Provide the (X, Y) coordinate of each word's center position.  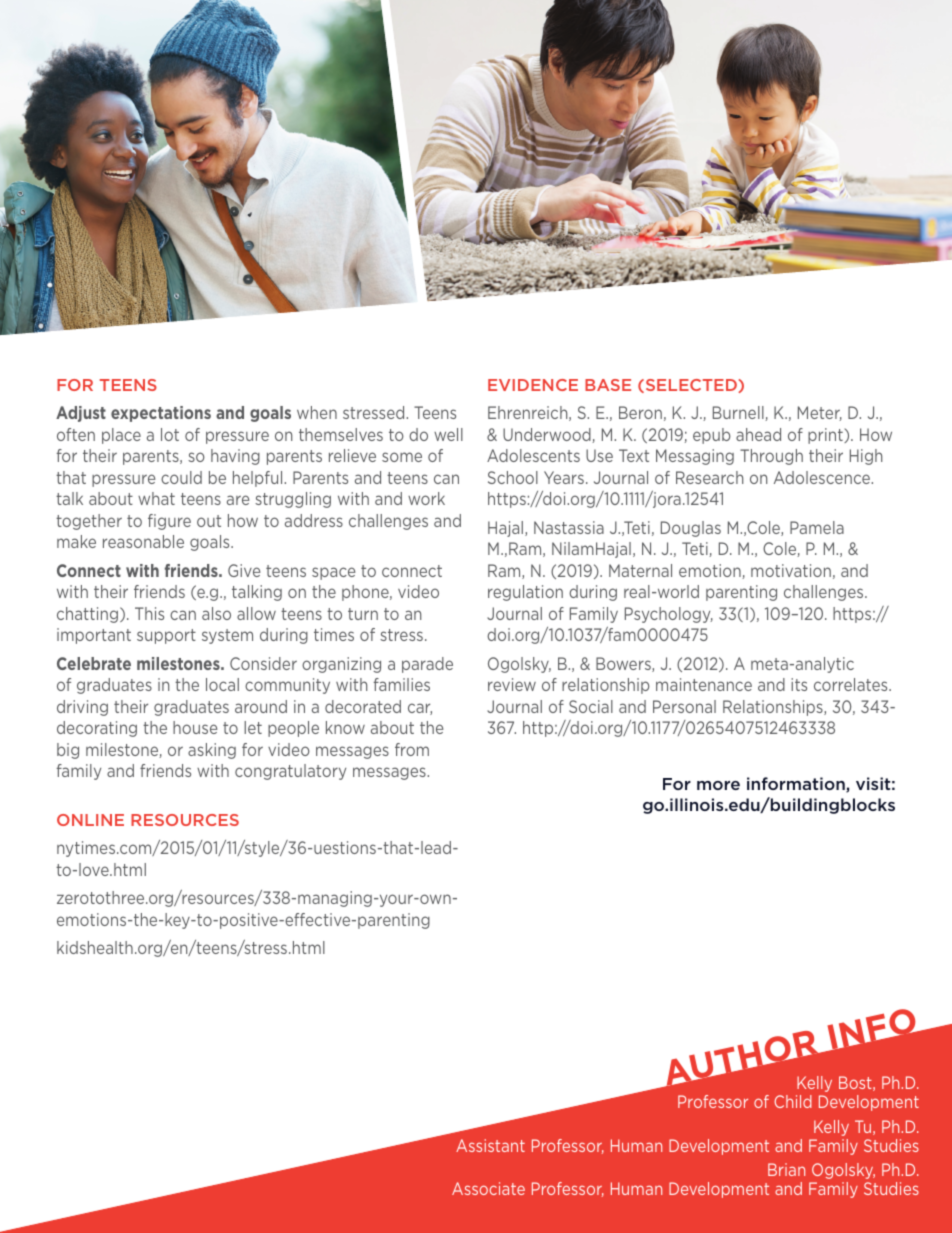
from (412, 749)
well (448, 434)
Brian (786, 1169)
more (718, 785)
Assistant (490, 1145)
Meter (820, 413)
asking (212, 751)
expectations (161, 414)
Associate (488, 1188)
